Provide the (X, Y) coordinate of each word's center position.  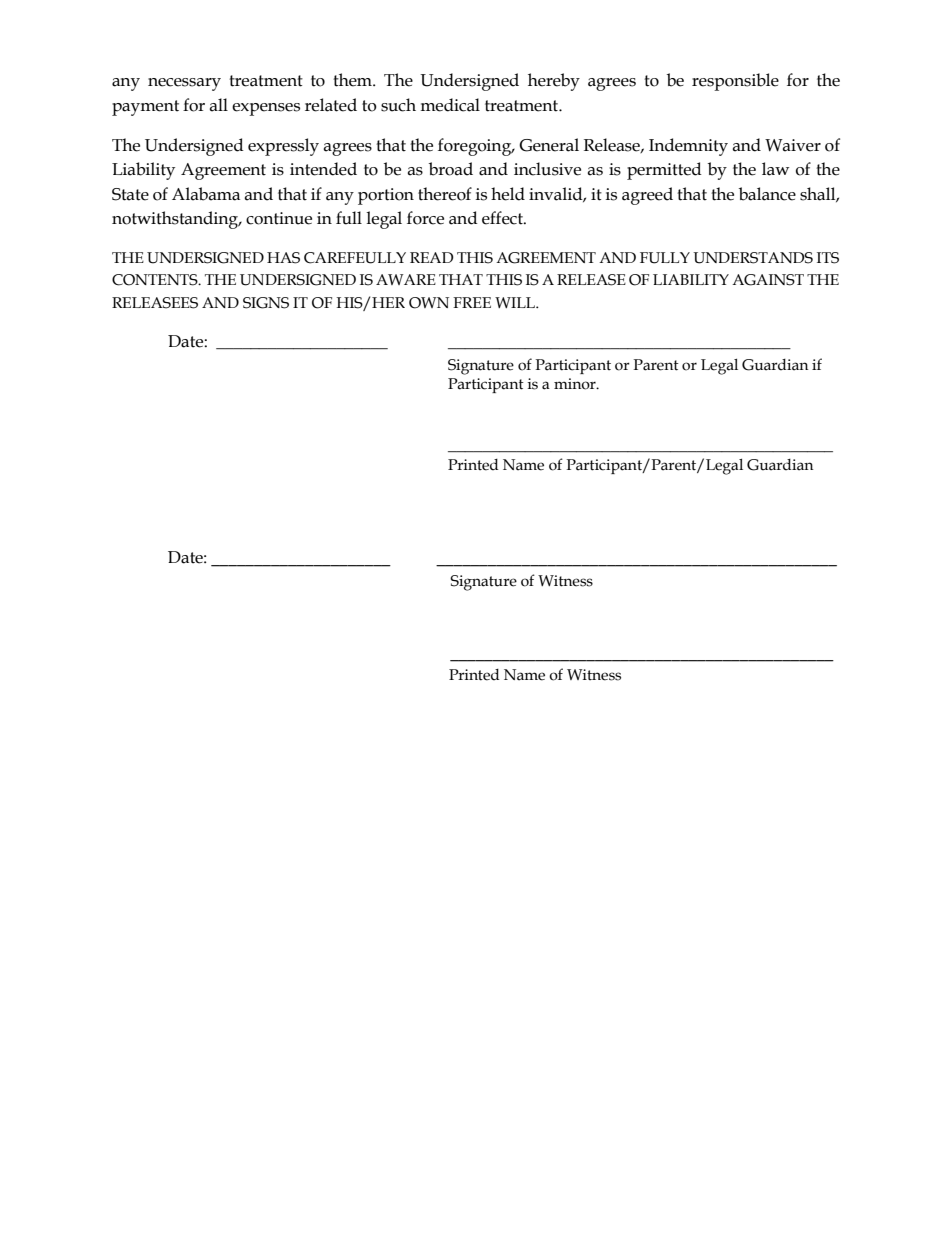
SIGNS (266, 303)
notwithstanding (176, 220)
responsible (735, 82)
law (775, 169)
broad (451, 169)
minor (576, 384)
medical (450, 105)
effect (503, 218)
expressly (283, 147)
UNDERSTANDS (753, 258)
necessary (184, 84)
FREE (472, 302)
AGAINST (768, 280)
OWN (429, 303)
